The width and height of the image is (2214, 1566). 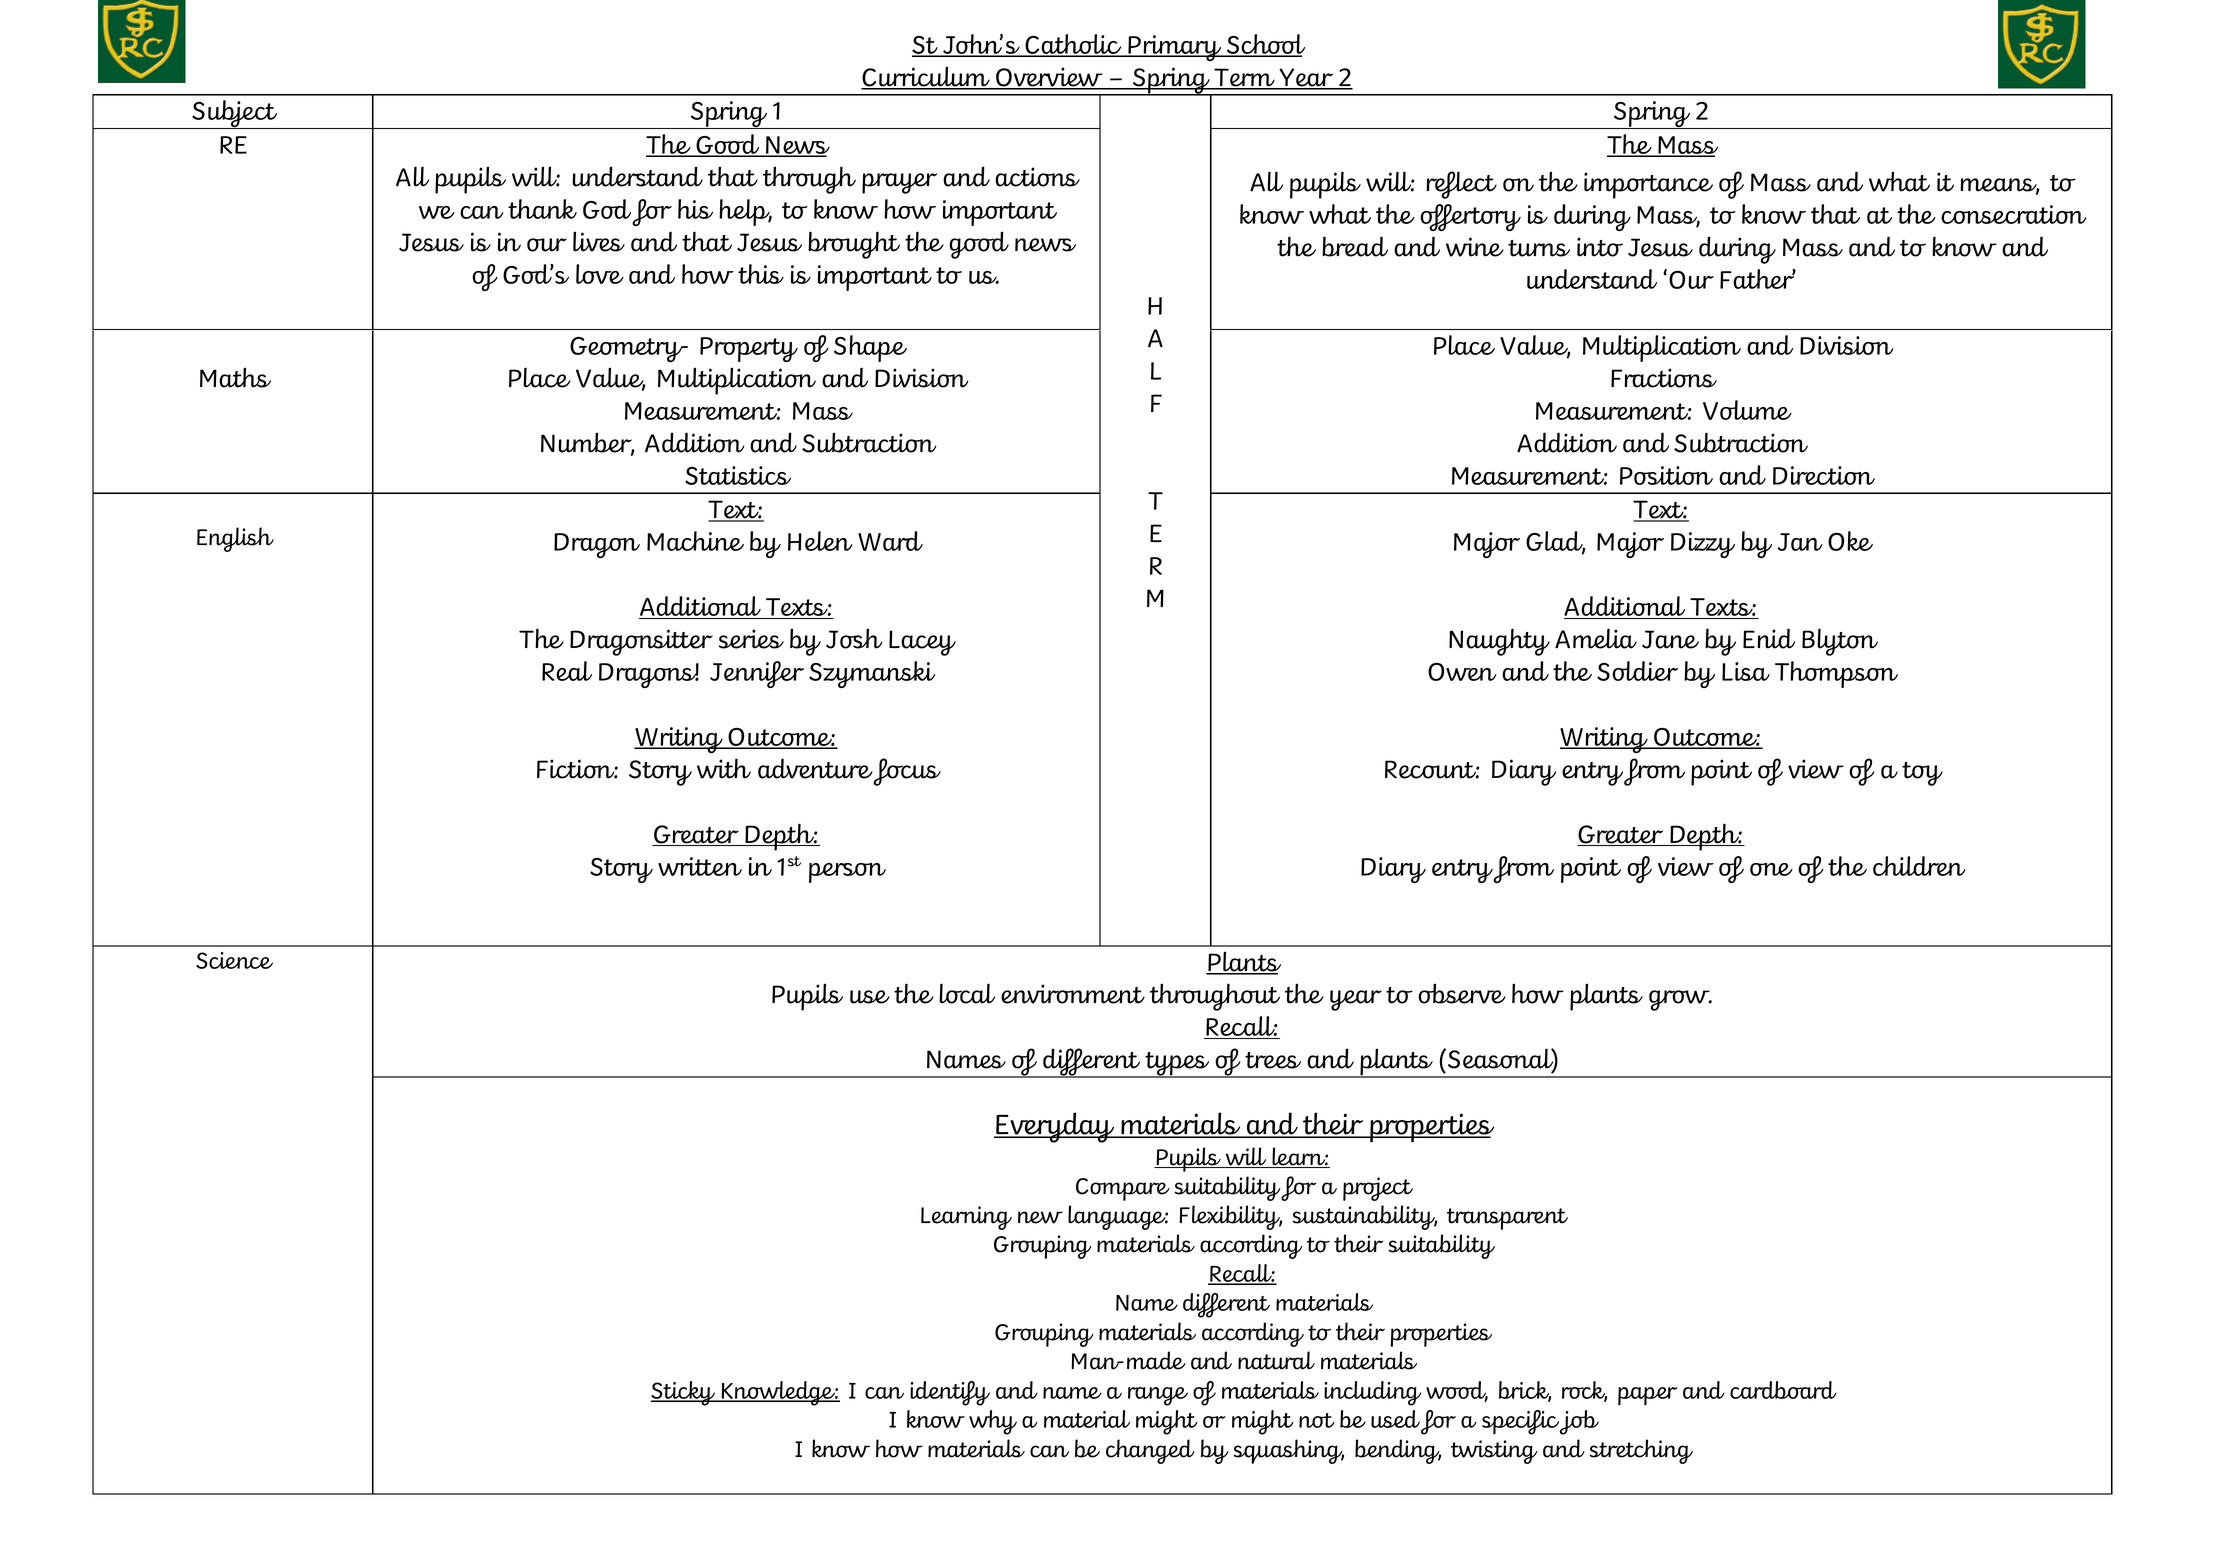 What do you see at coordinates (1648, 185) in the image?
I see `importance` at bounding box center [1648, 185].
